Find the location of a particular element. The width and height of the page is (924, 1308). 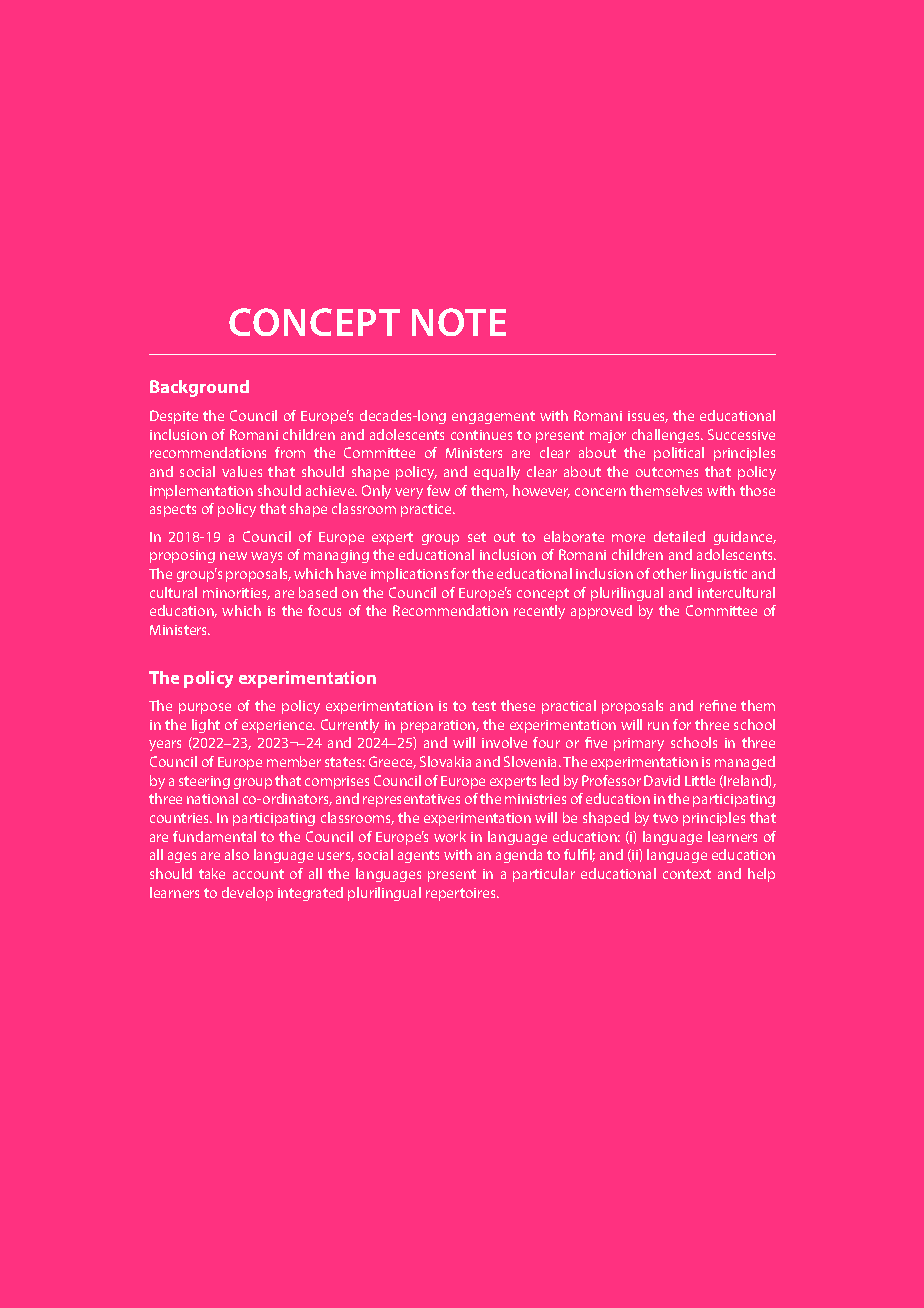

issues is located at coordinates (648, 417).
